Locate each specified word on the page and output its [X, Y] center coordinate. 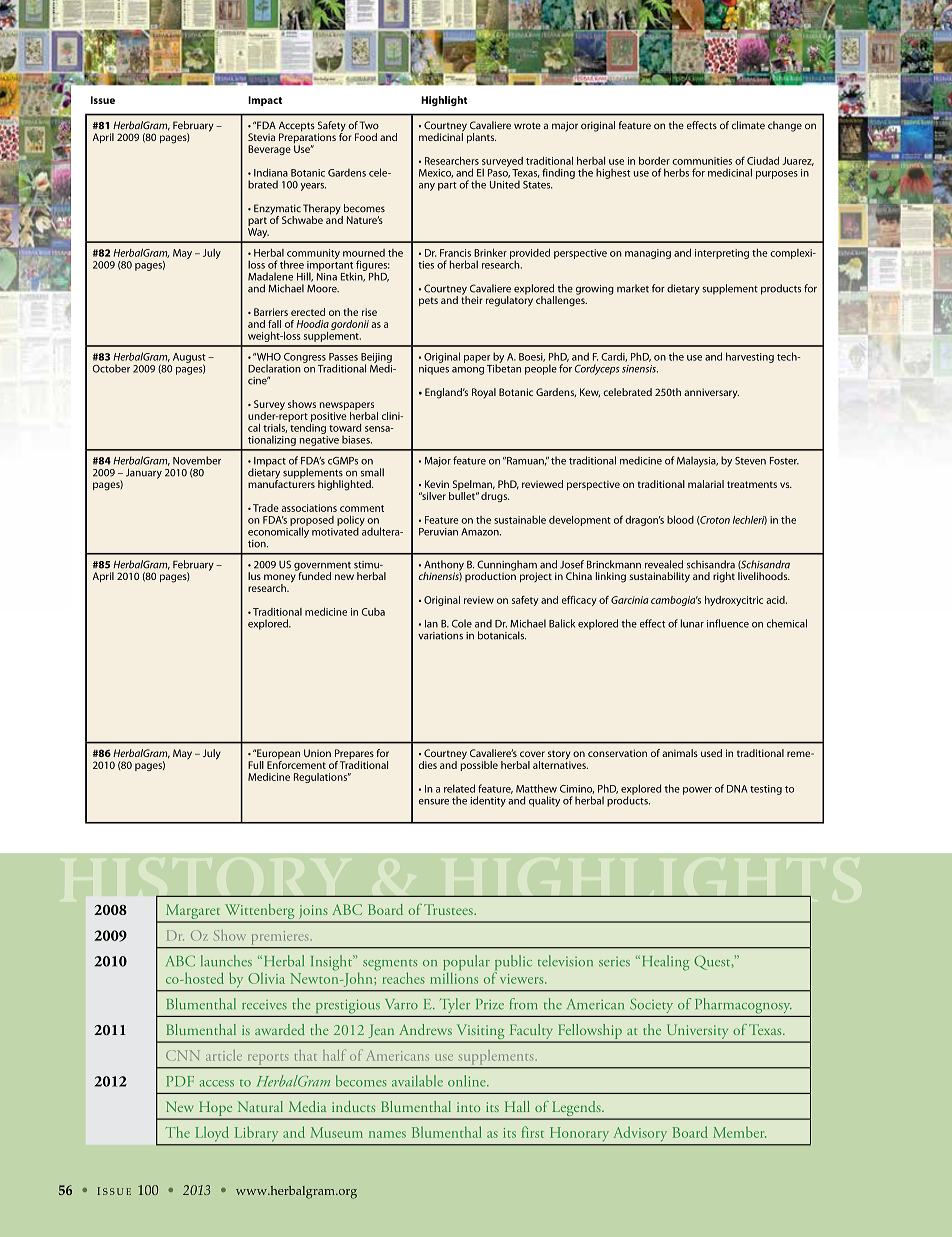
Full [256, 765]
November [197, 460]
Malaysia [697, 461]
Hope [215, 1110]
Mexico [436, 173]
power [697, 791]
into [468, 1107]
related [459, 788]
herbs [676, 172]
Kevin [437, 484]
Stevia [261, 137]
